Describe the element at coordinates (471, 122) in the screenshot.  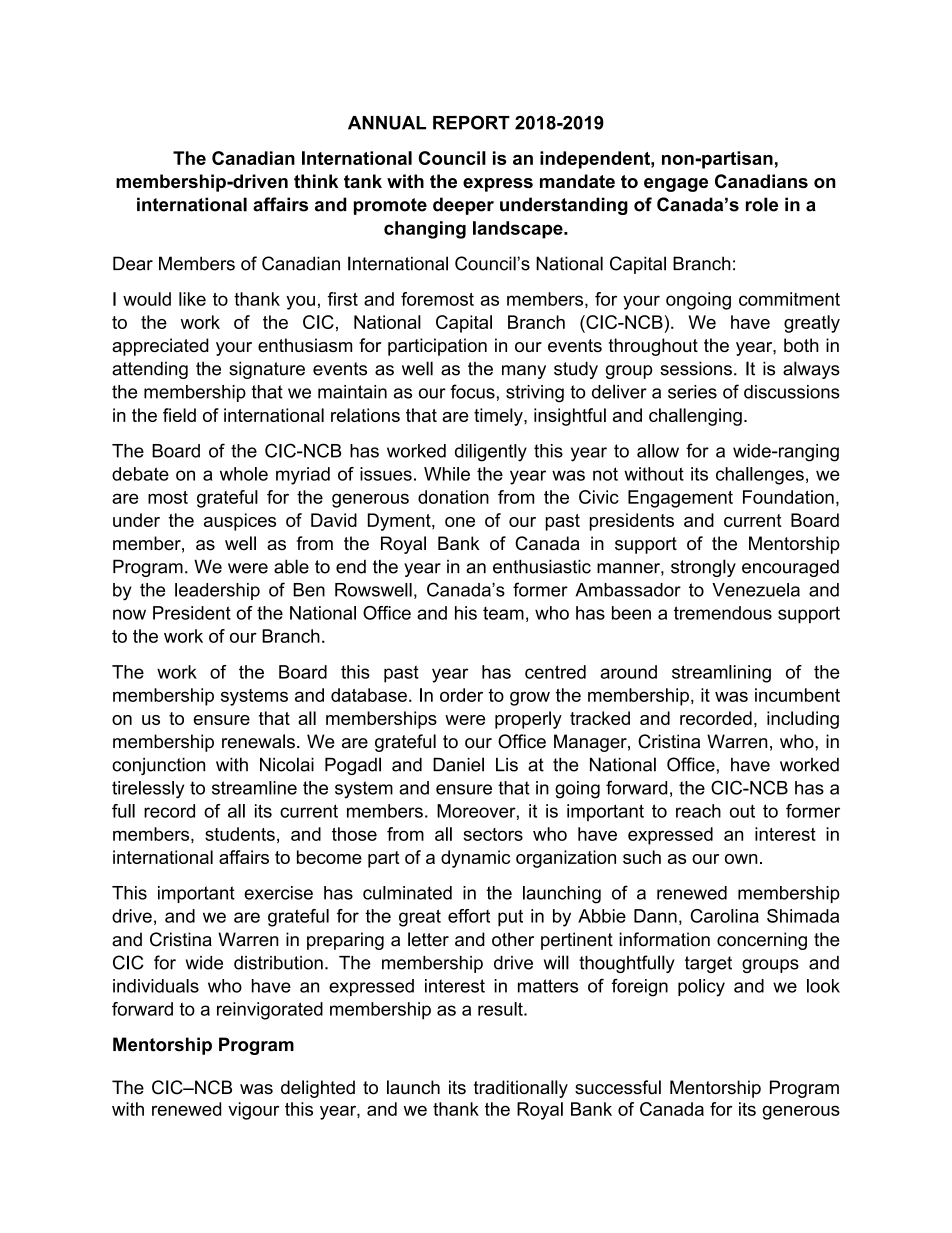
I see `REPORT` at that location.
